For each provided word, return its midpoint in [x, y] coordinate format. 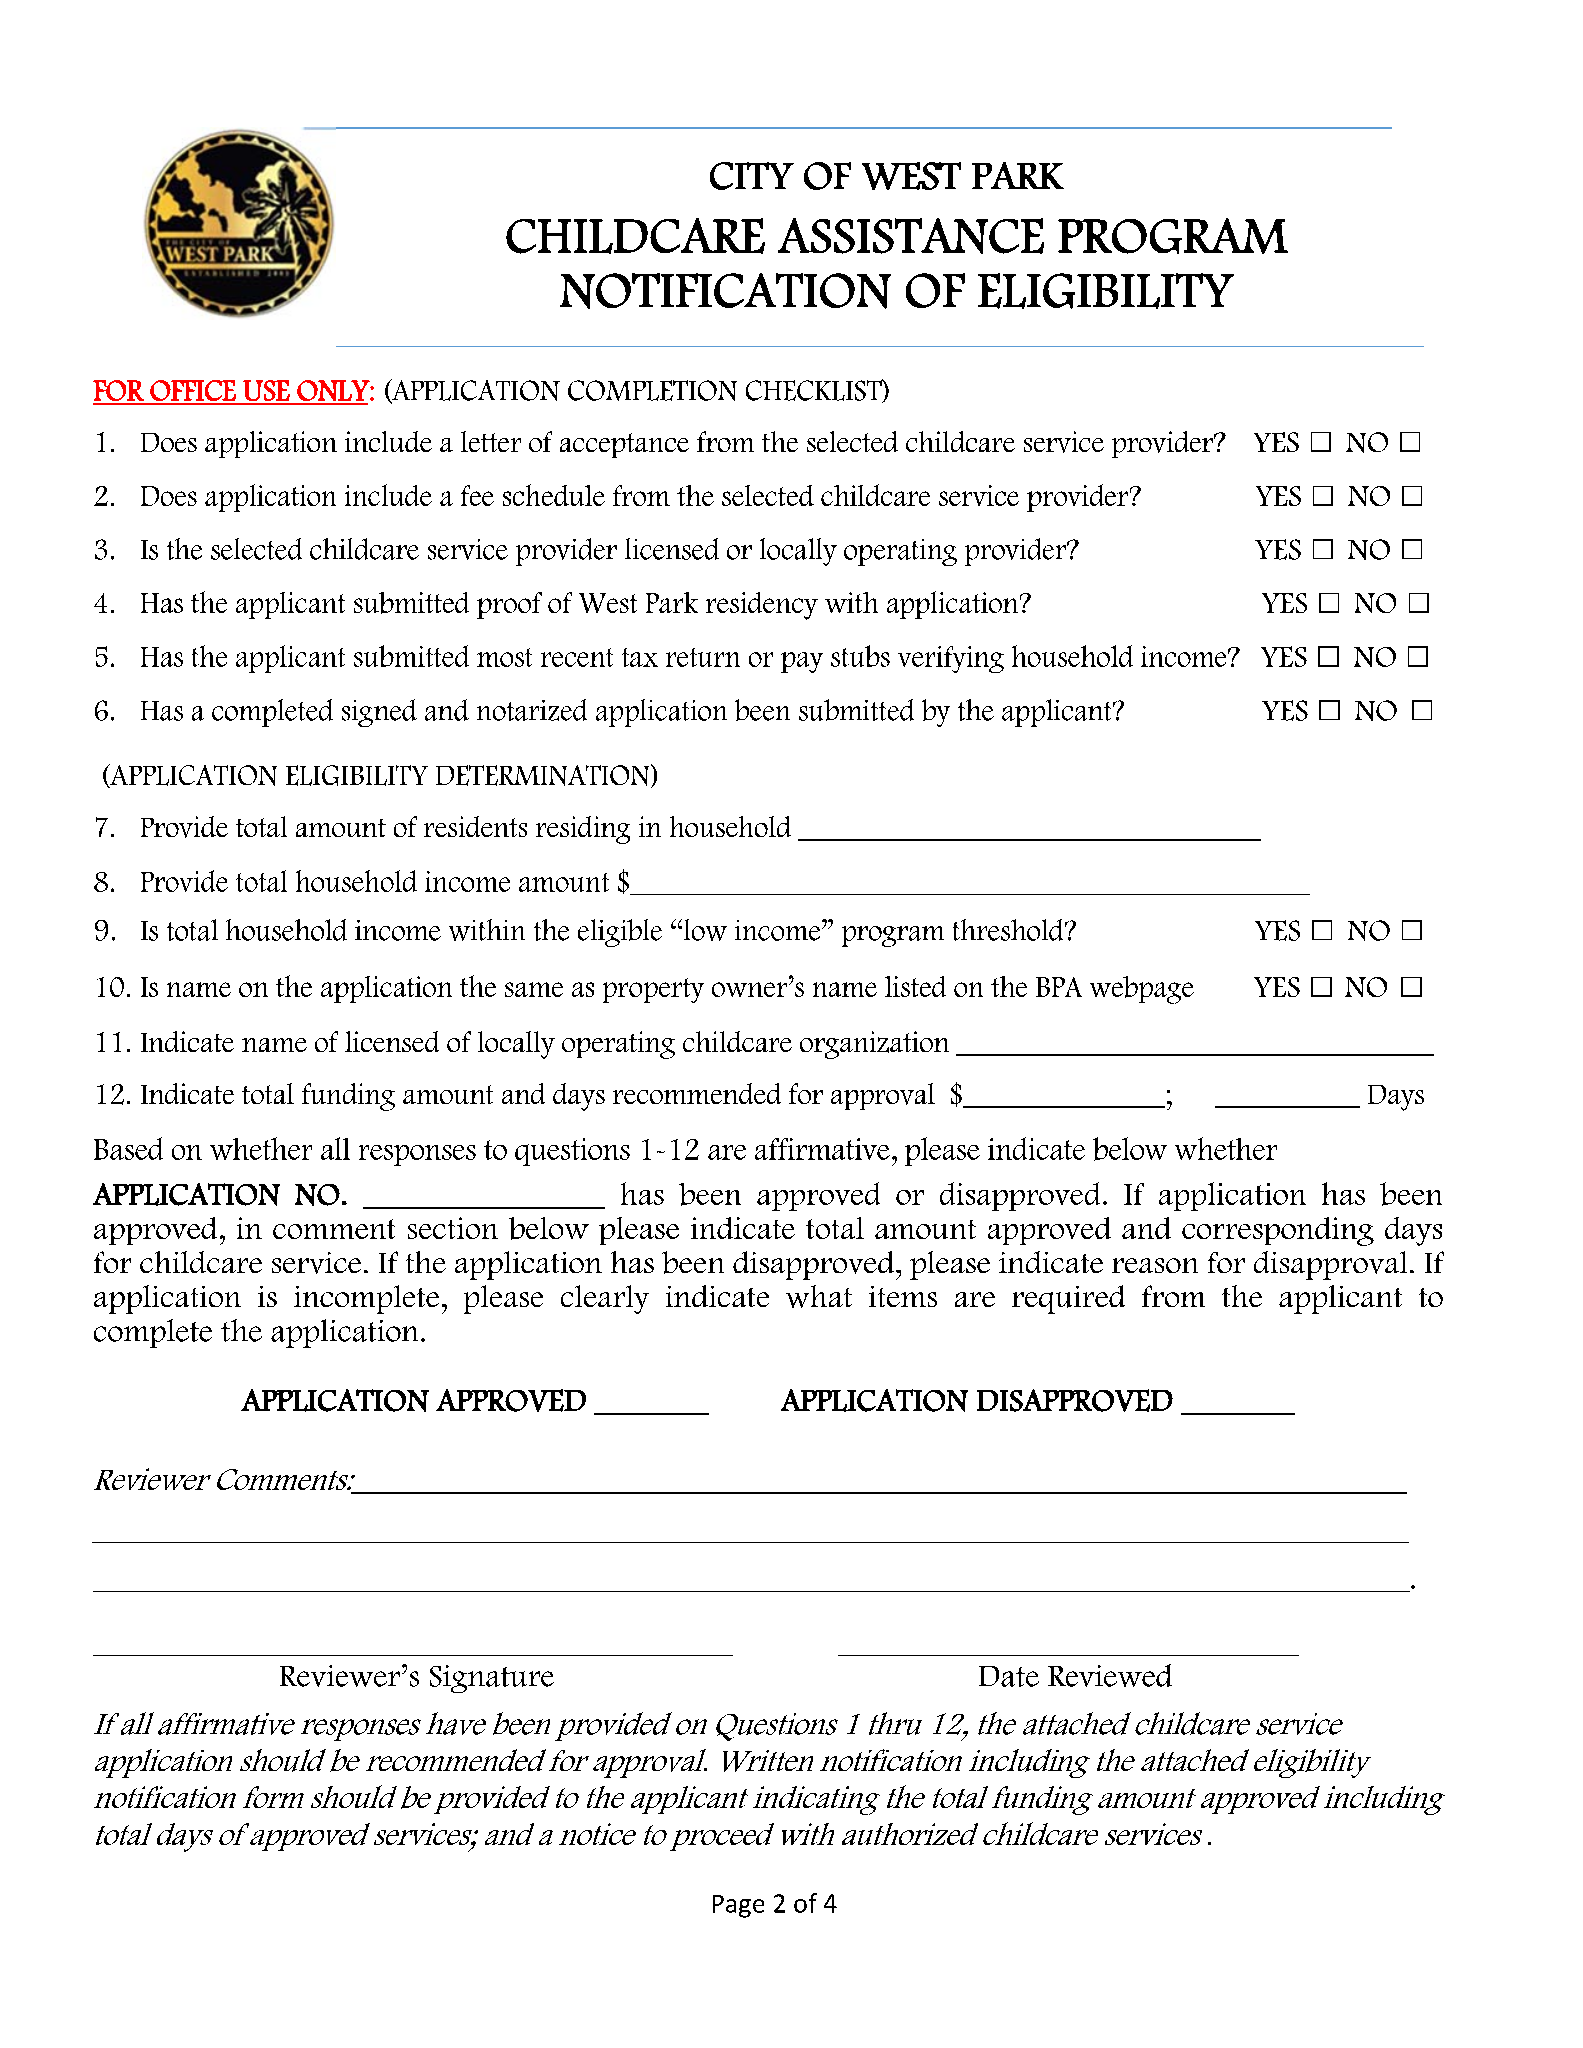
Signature [492, 1679]
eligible [620, 933]
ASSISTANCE [911, 236]
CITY [752, 176]
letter [491, 441]
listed [915, 986]
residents [475, 826]
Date [1009, 1676]
